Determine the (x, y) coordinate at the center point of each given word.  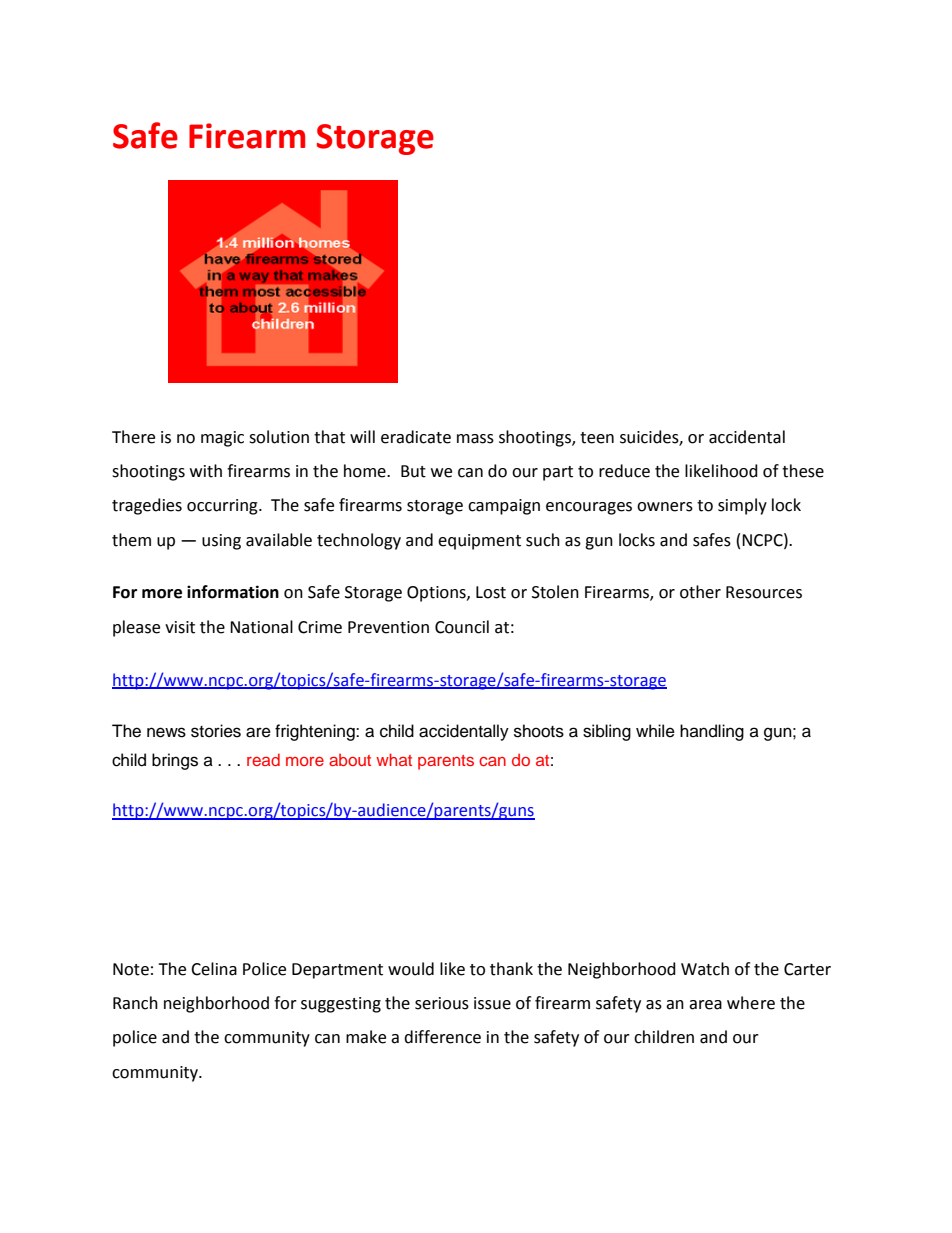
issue (492, 1003)
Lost (491, 592)
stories (216, 731)
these (803, 471)
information (233, 592)
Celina (214, 969)
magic (222, 439)
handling (712, 732)
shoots (539, 731)
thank (511, 969)
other (700, 592)
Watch (705, 969)
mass (475, 439)
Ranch (135, 1003)
